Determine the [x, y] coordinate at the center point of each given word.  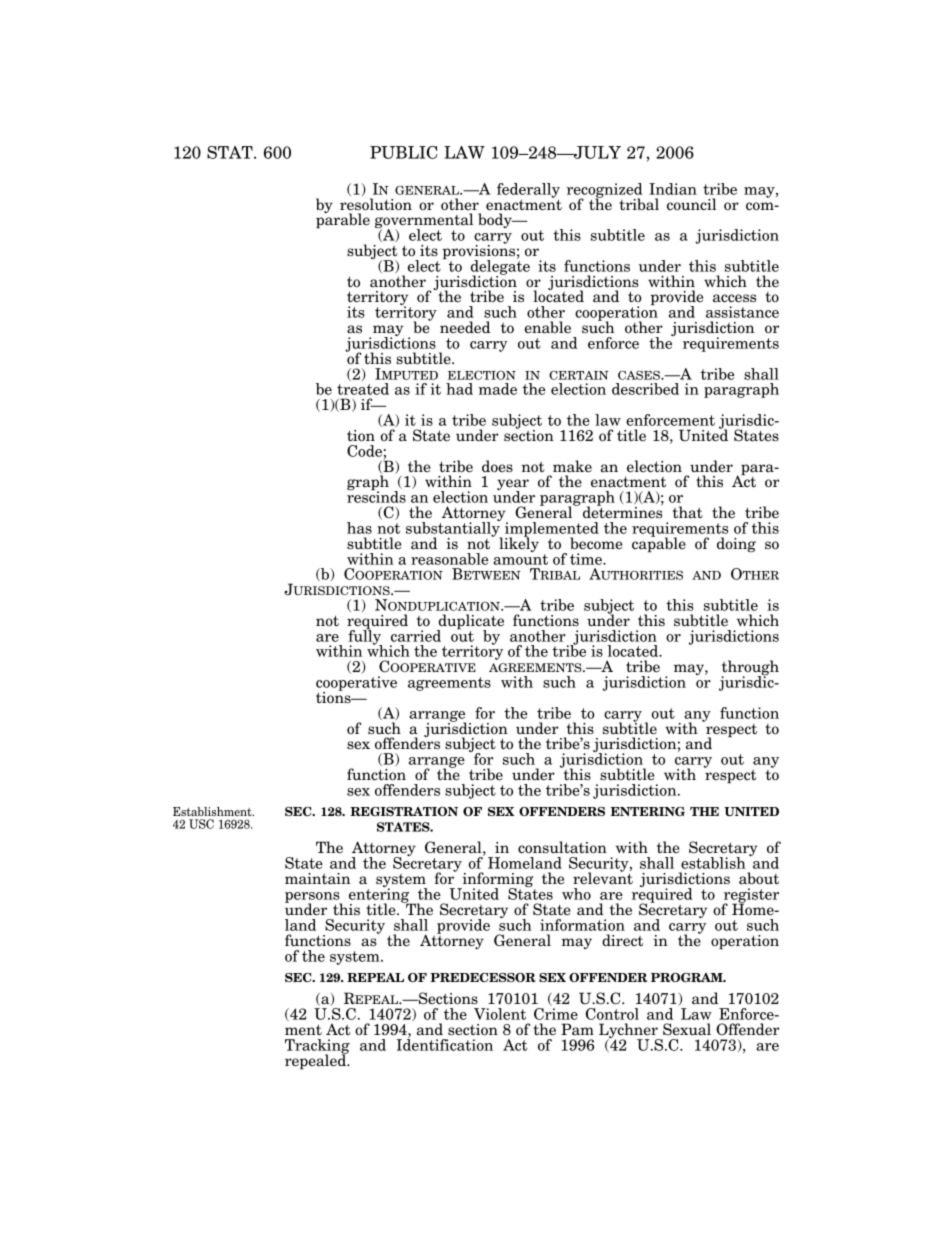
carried [416, 636]
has [359, 528]
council [691, 204]
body [496, 220]
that [688, 512]
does [497, 466]
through [750, 669]
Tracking [317, 1047]
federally [528, 191]
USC [201, 824]
